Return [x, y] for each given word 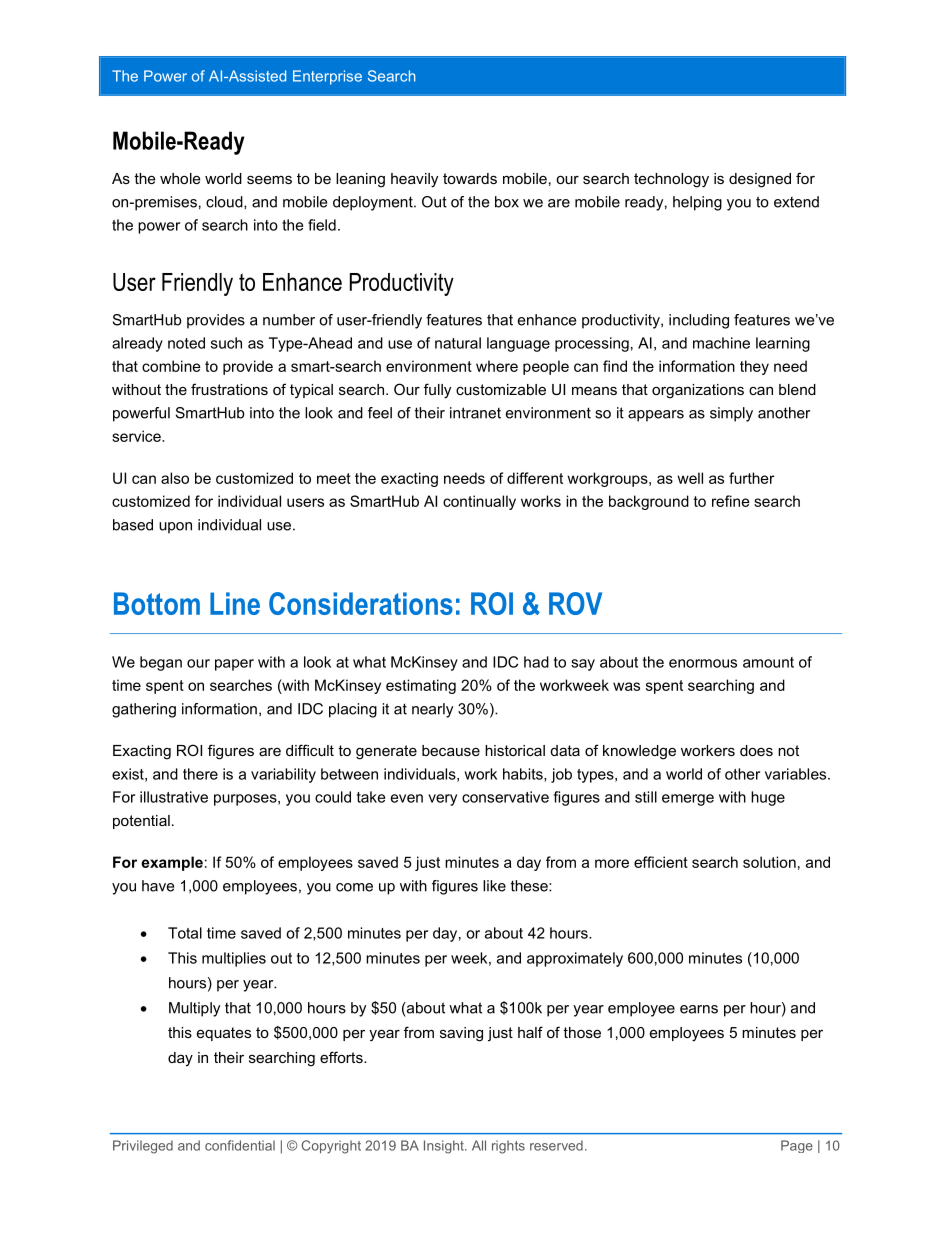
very [442, 800]
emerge [688, 800]
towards [470, 178]
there [200, 774]
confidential [240, 1145]
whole [180, 178]
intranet [475, 413]
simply [731, 414]
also [175, 478]
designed [760, 180]
